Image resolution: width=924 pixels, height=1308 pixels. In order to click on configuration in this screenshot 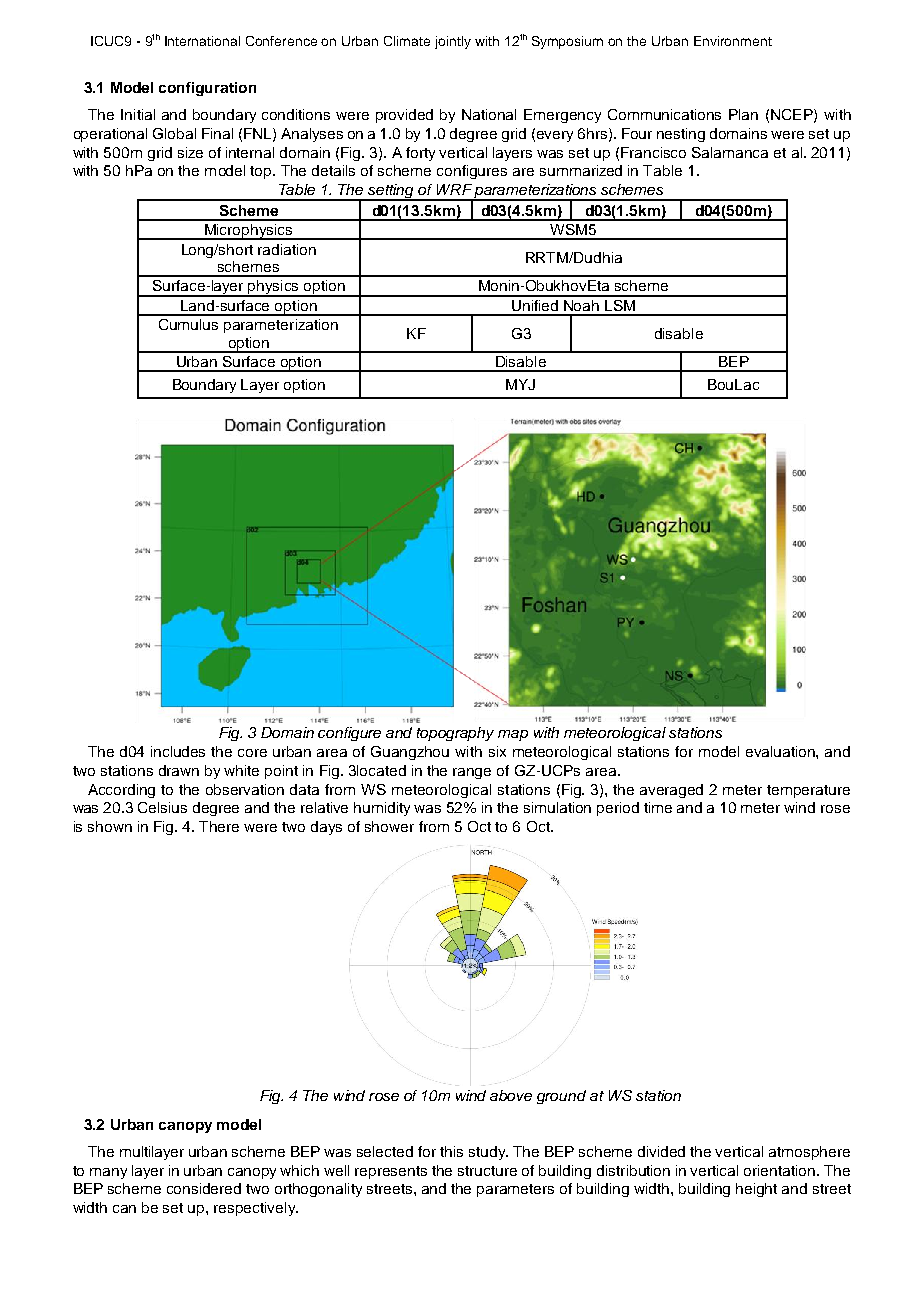, I will do `click(207, 89)`.
